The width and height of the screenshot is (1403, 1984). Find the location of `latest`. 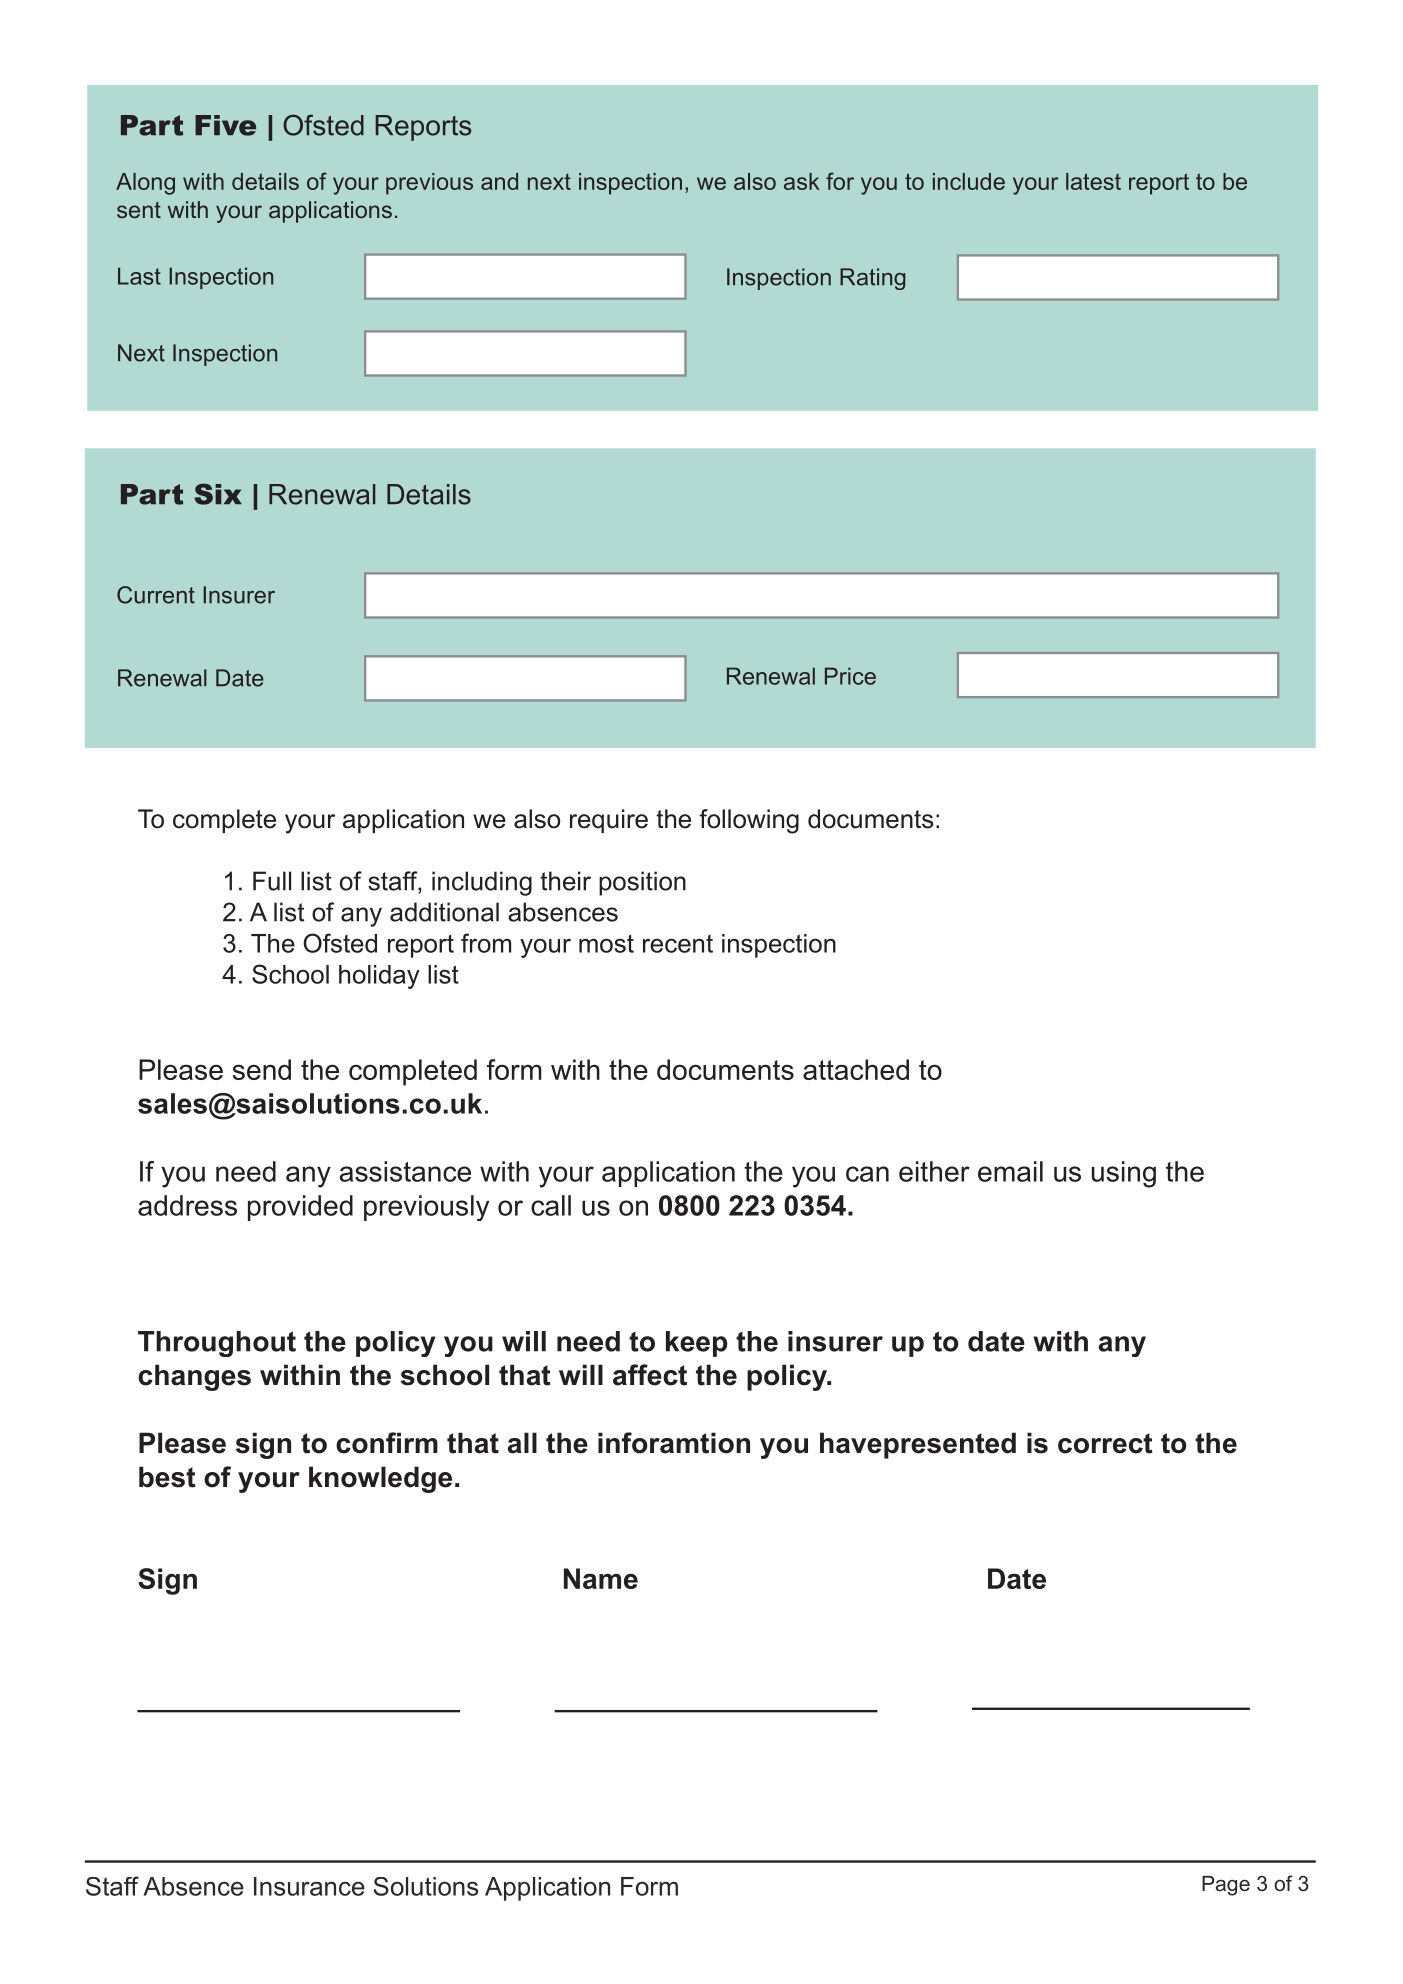

latest is located at coordinates (1093, 181).
